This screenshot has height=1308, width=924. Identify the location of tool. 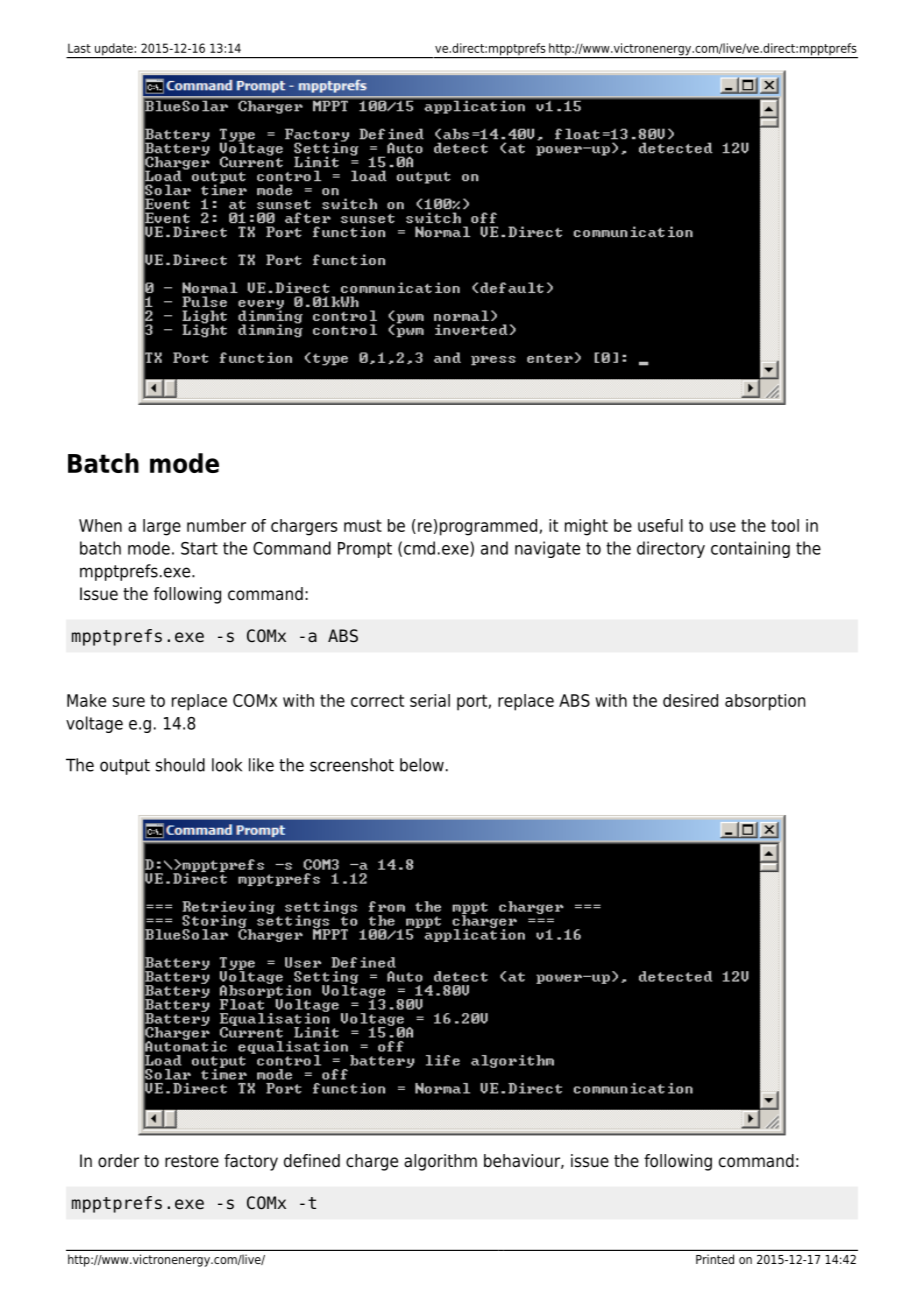
(785, 525).
